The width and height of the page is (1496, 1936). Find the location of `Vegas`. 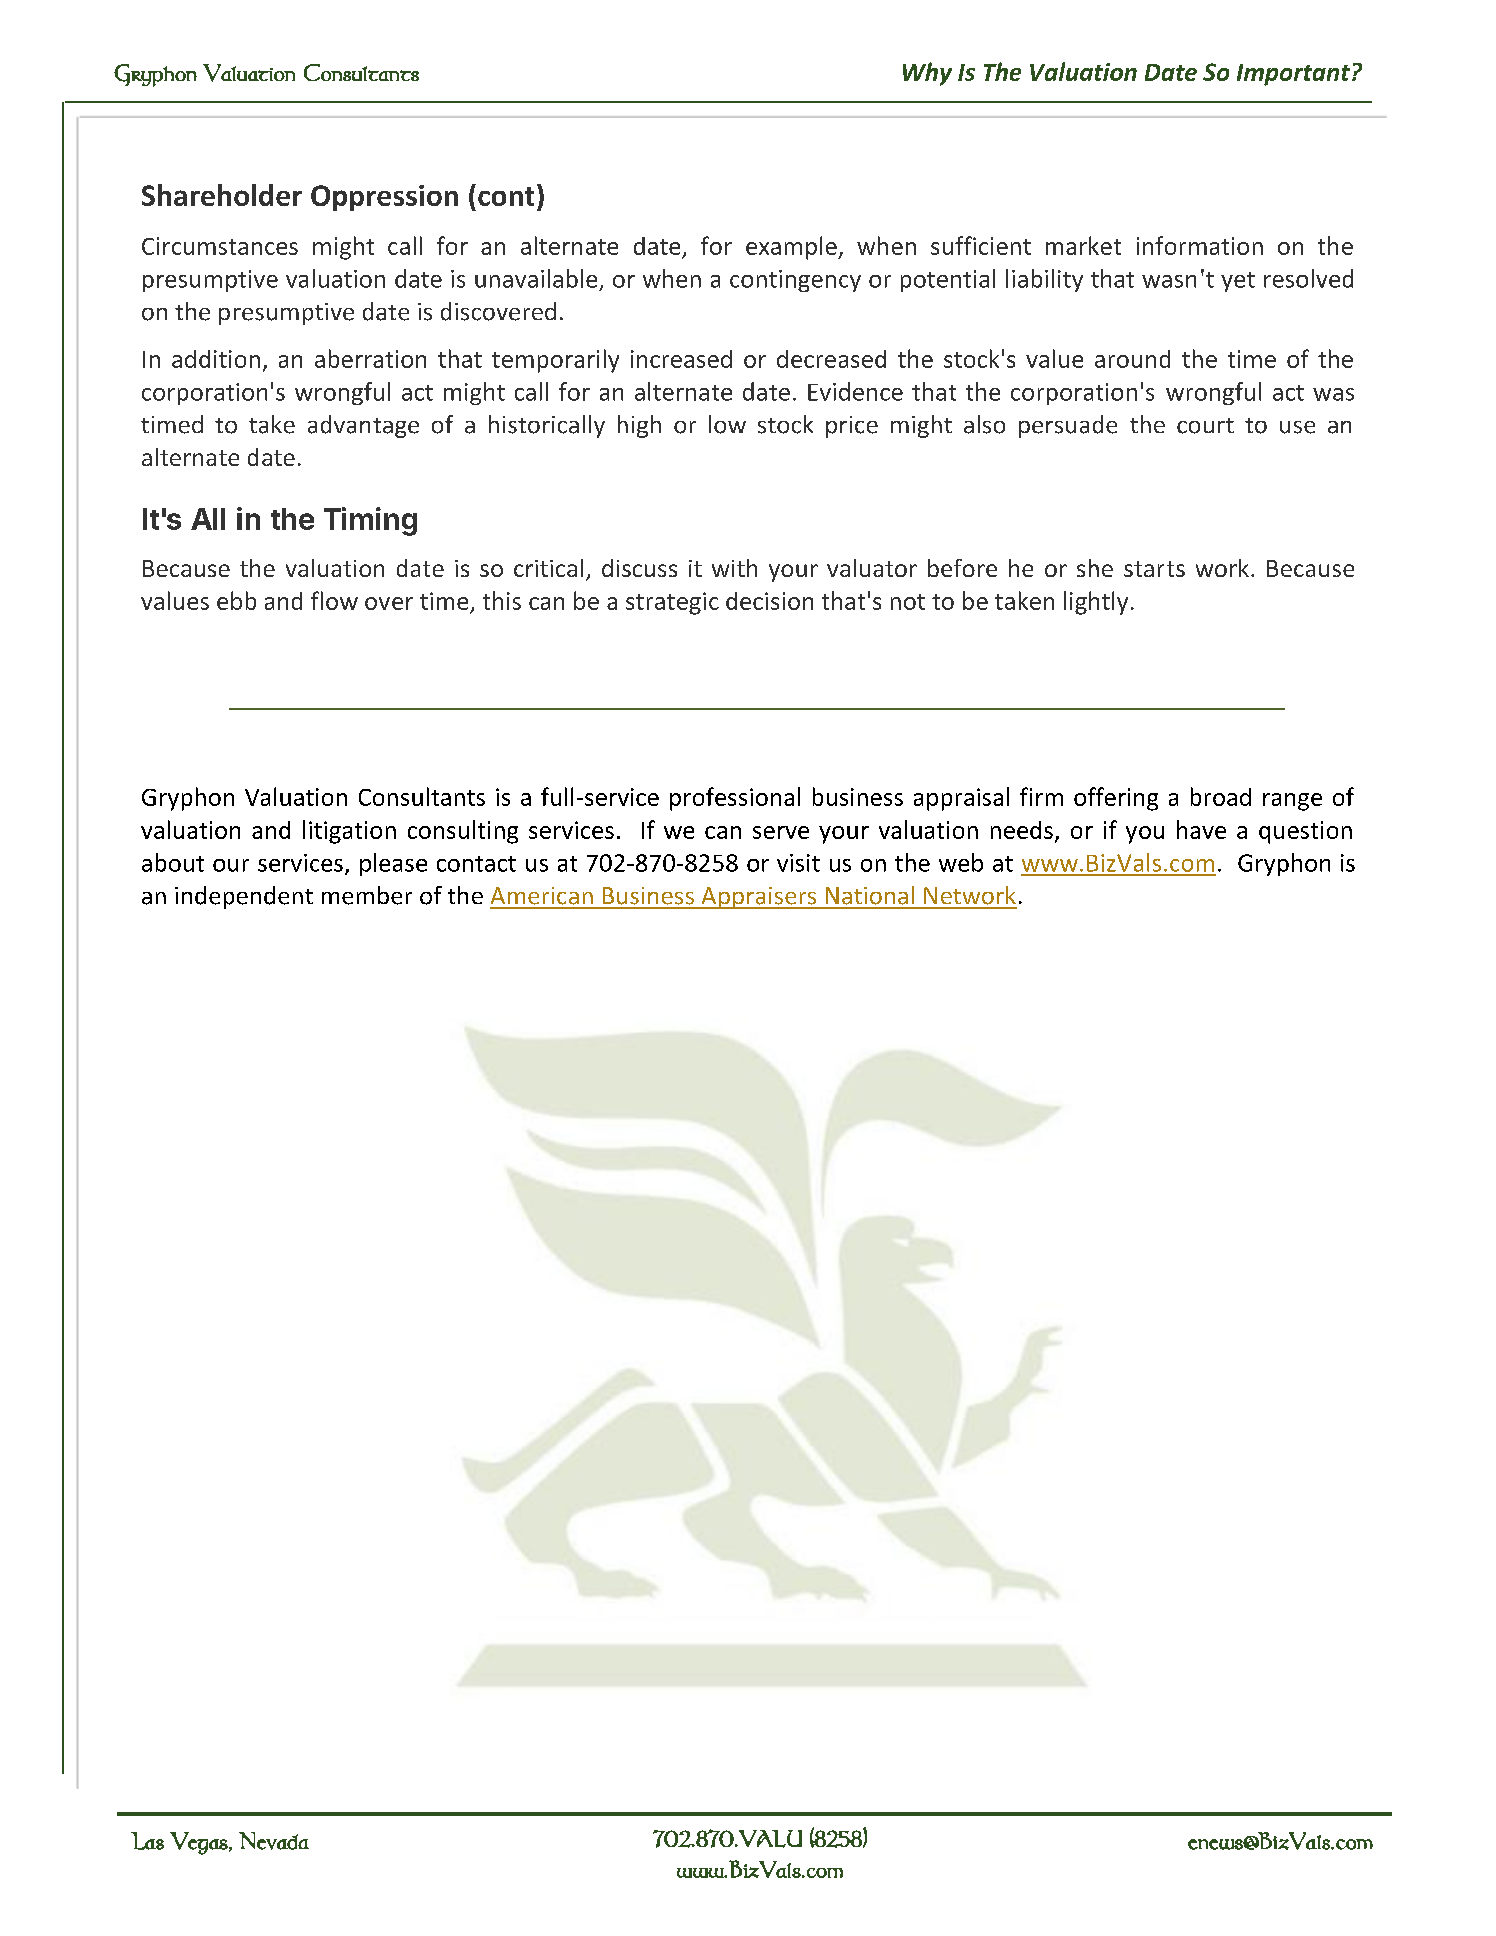

Vegas is located at coordinates (200, 1843).
